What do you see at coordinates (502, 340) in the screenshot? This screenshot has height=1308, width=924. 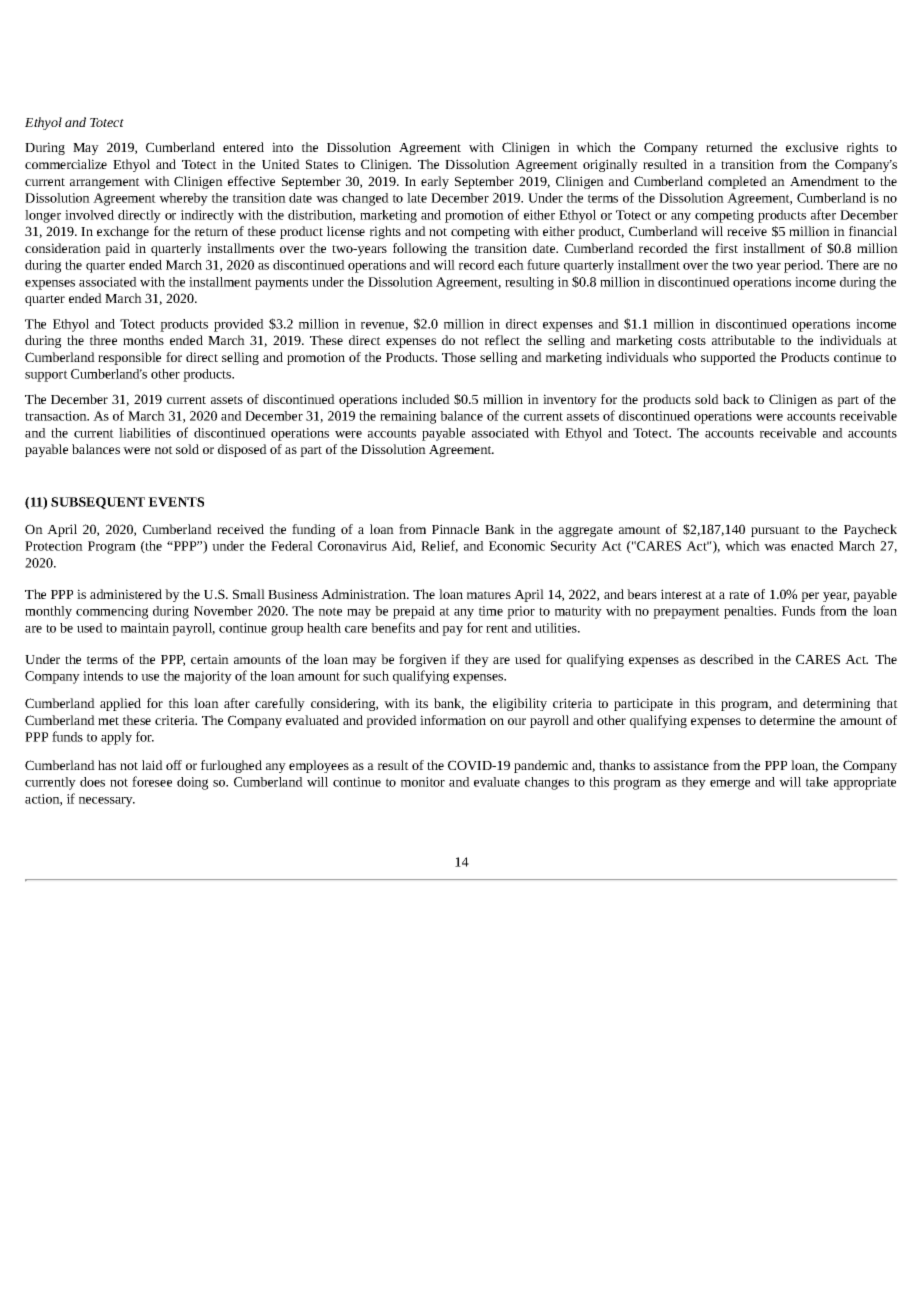 I see `reflect` at bounding box center [502, 340].
